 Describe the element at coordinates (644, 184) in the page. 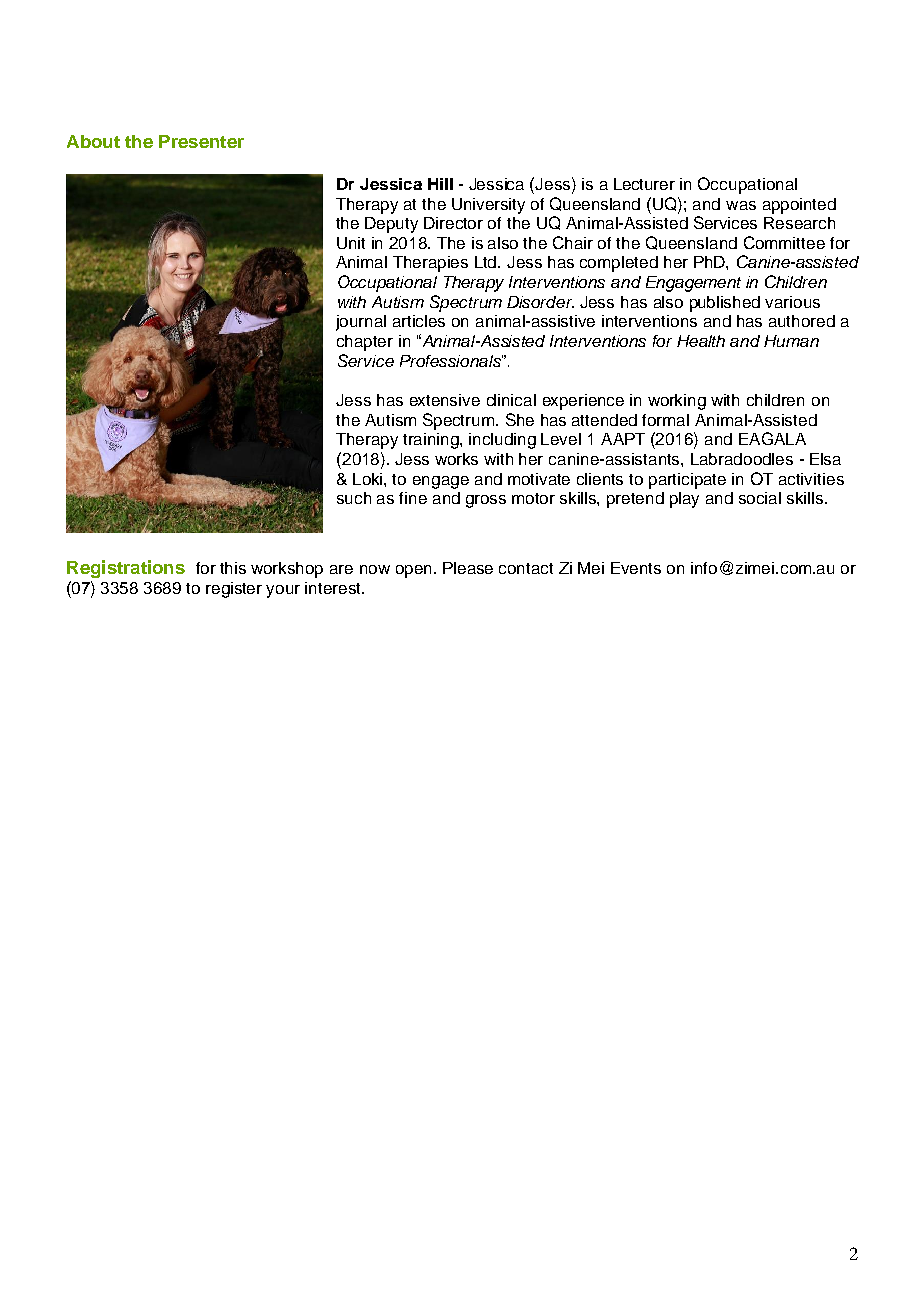

I see `Lecturer` at that location.
